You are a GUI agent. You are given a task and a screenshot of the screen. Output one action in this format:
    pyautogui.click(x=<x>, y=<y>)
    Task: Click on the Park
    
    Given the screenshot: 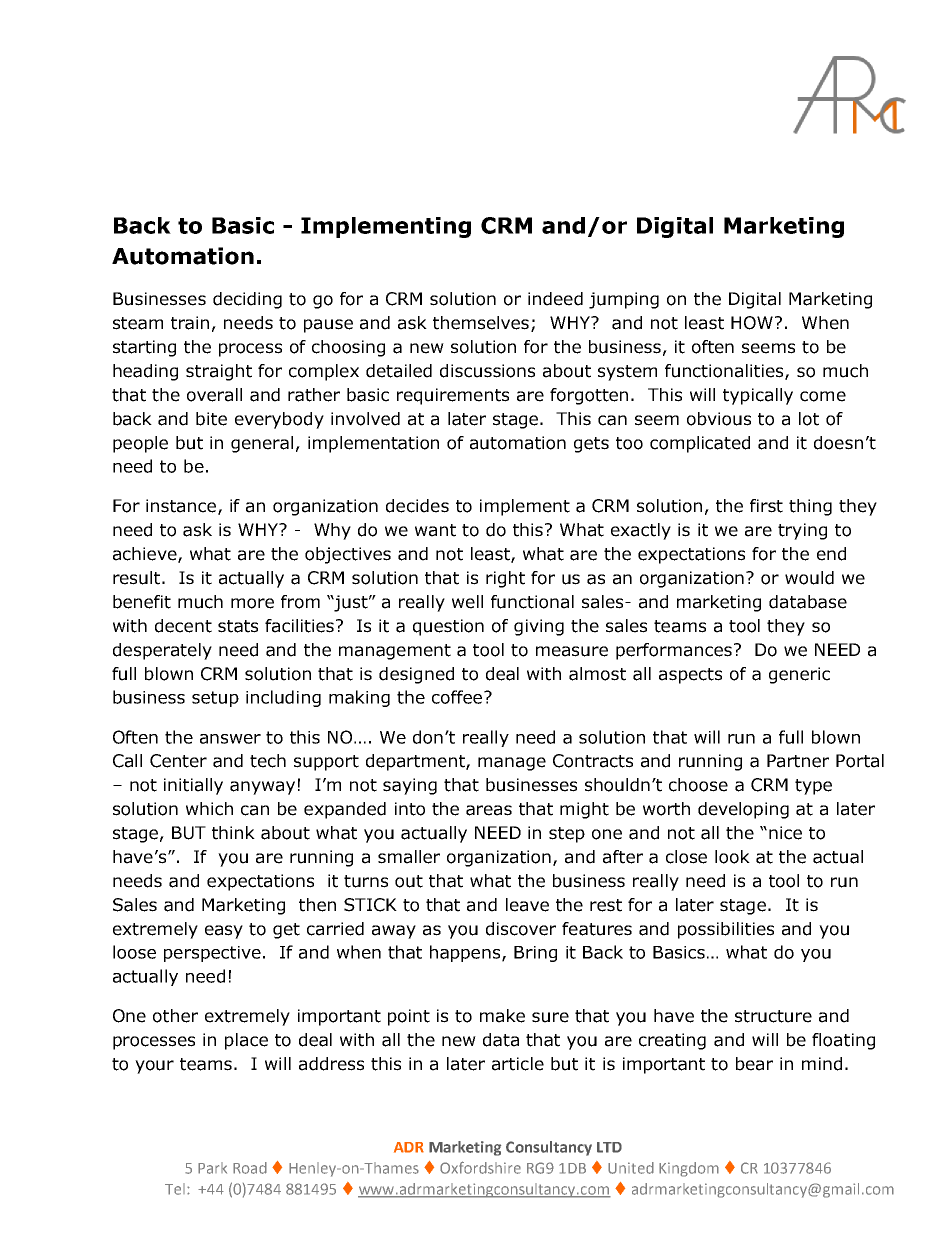 What is the action you would take?
    pyautogui.click(x=212, y=1168)
